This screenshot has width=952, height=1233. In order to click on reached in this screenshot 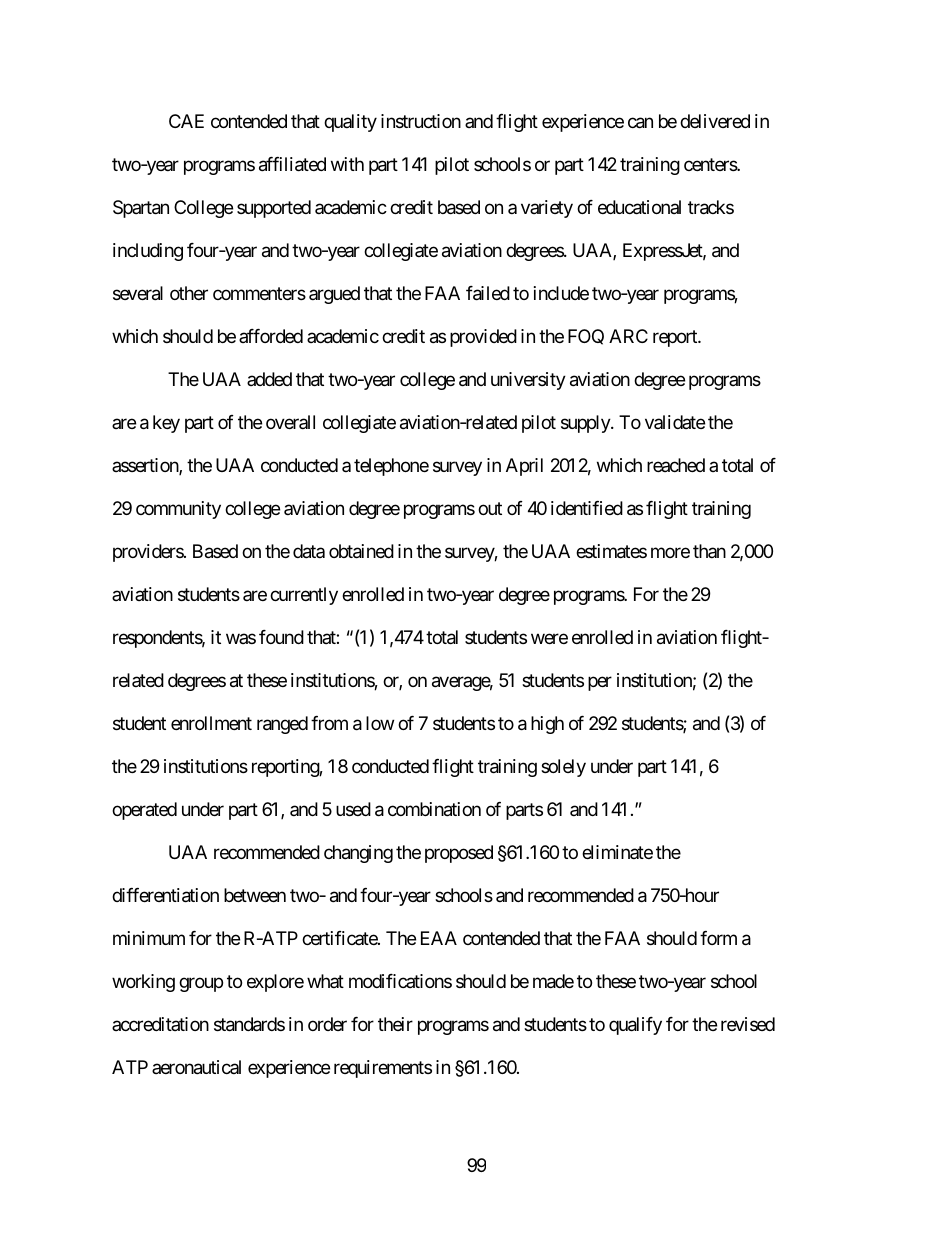, I will do `click(676, 465)`.
